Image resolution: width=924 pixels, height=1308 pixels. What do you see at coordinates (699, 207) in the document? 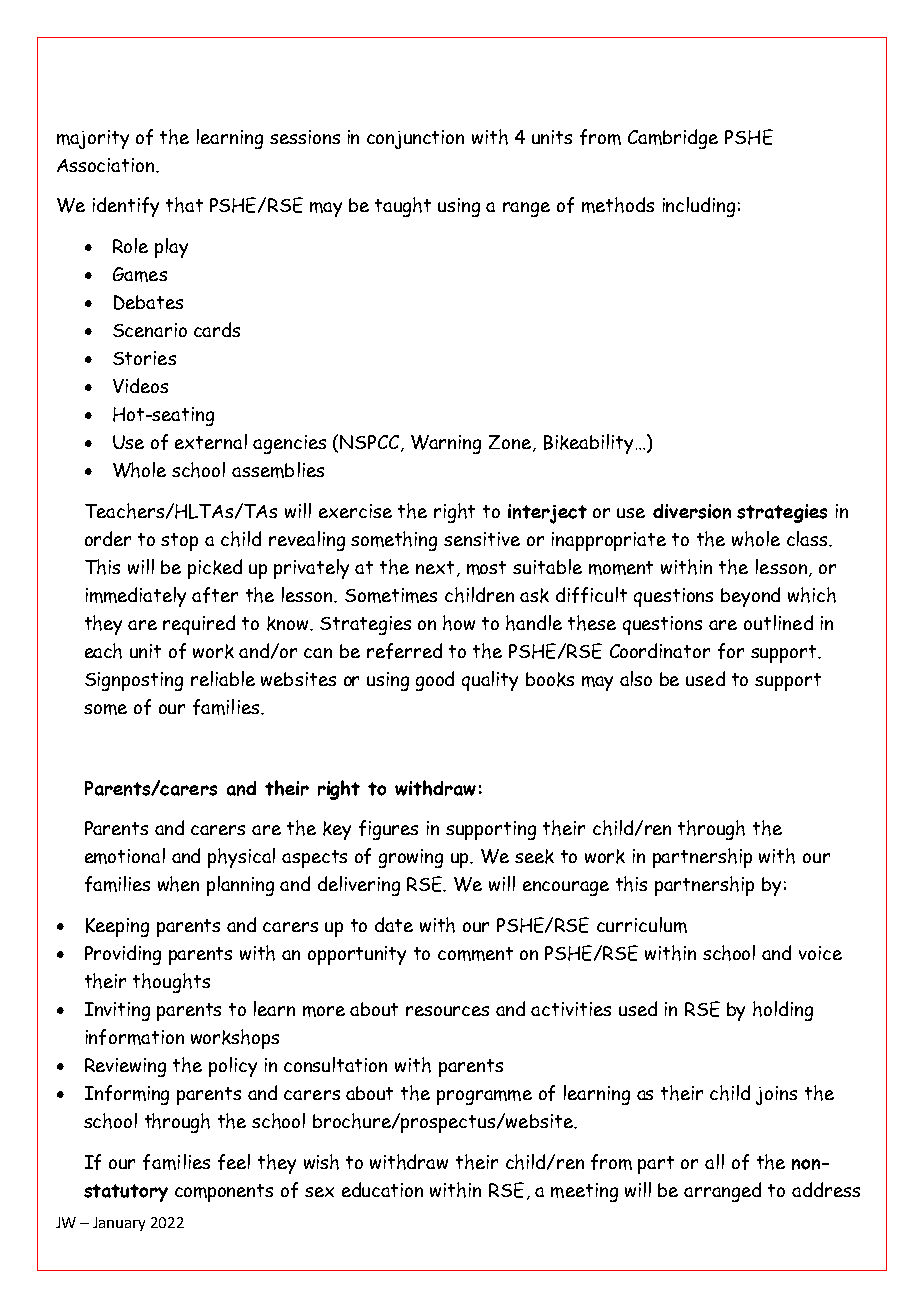
I see `including` at bounding box center [699, 207].
